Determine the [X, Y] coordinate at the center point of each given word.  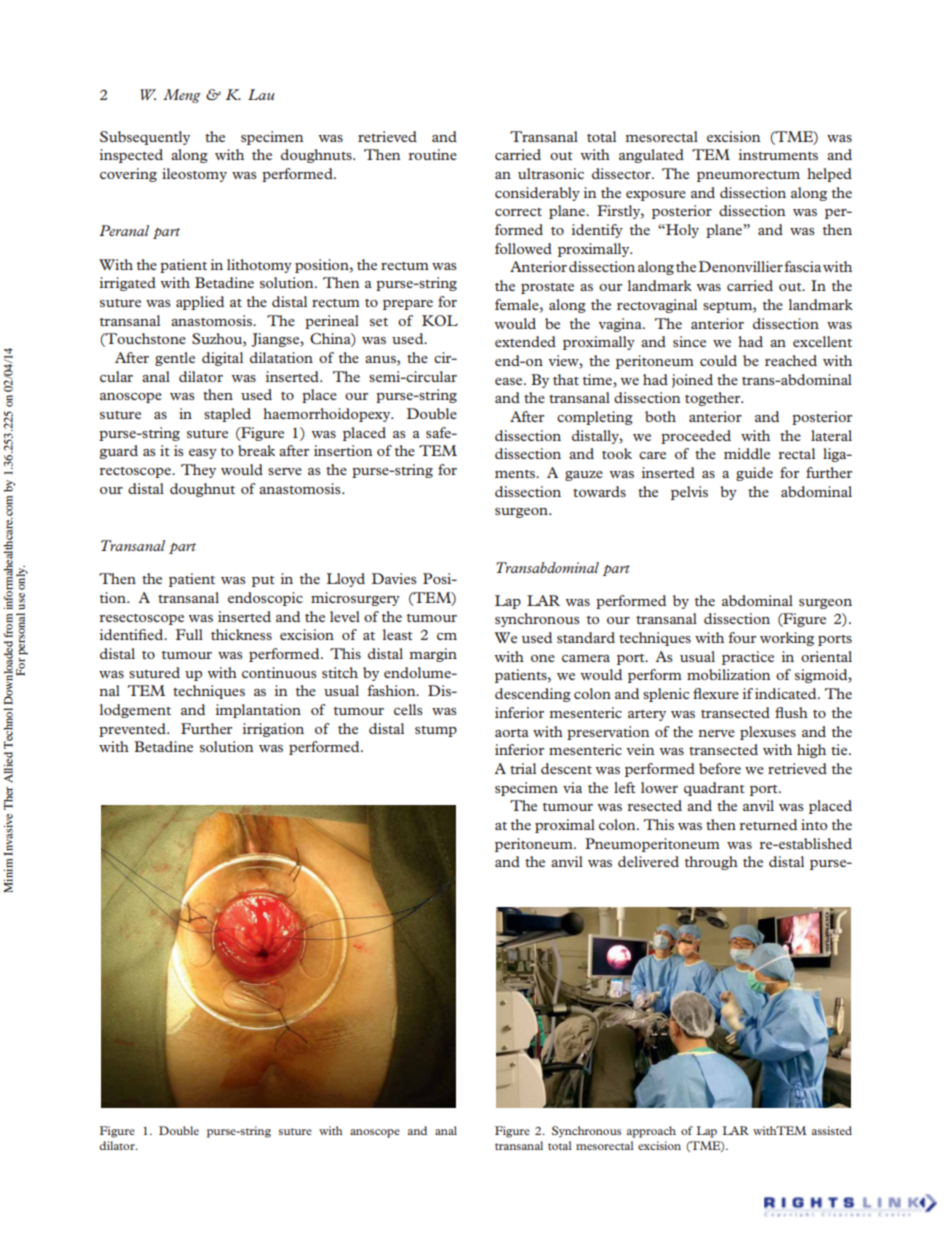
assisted [832, 1130]
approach [651, 1132]
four [742, 637]
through [711, 863]
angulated [651, 156]
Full [189, 634]
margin [433, 655]
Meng [182, 96]
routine [432, 154]
